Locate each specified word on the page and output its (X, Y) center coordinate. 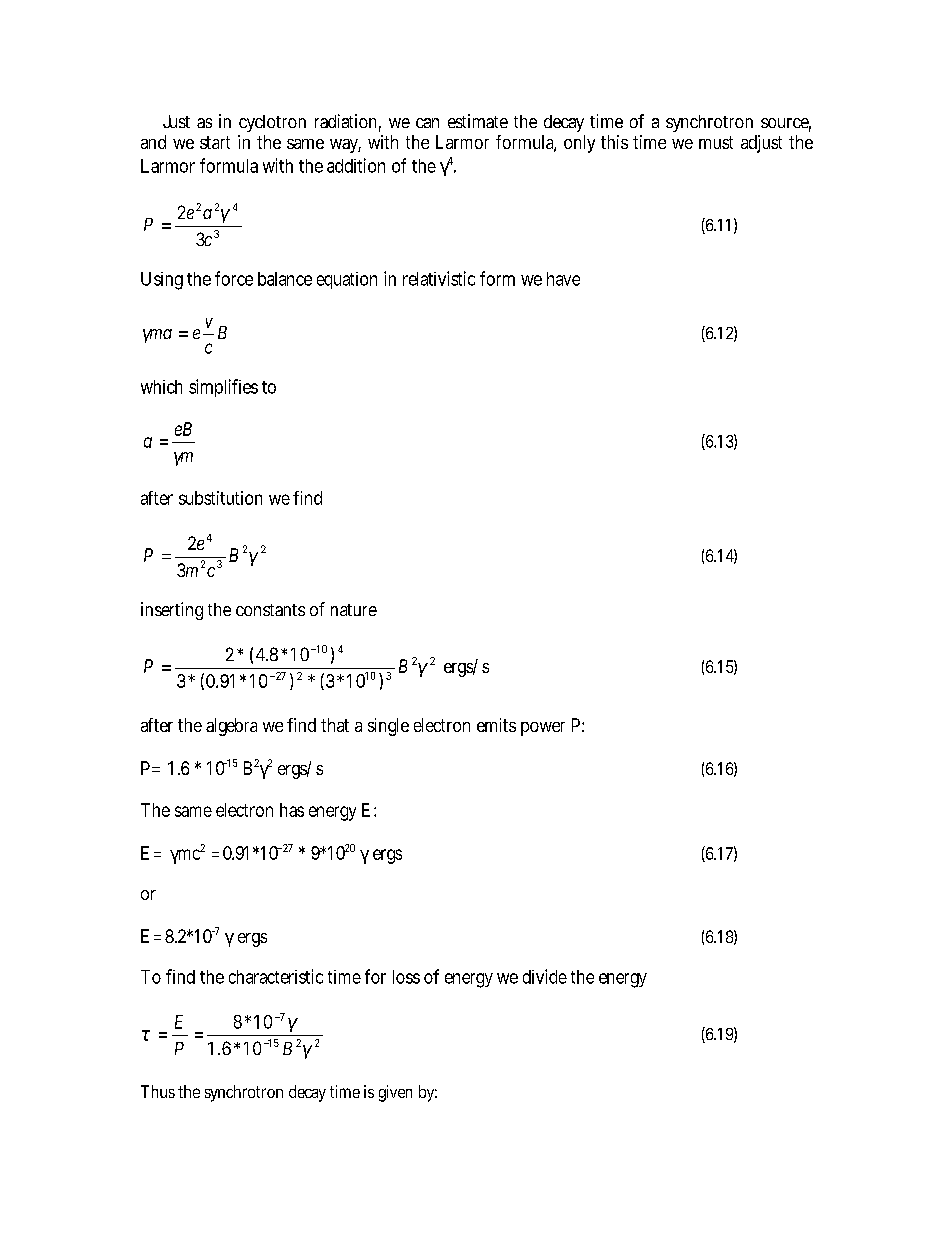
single (388, 727)
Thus (158, 1091)
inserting (172, 611)
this (614, 142)
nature (354, 610)
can (427, 123)
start (215, 142)
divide (545, 976)
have (563, 279)
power (543, 729)
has (292, 810)
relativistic (439, 278)
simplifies (223, 388)
